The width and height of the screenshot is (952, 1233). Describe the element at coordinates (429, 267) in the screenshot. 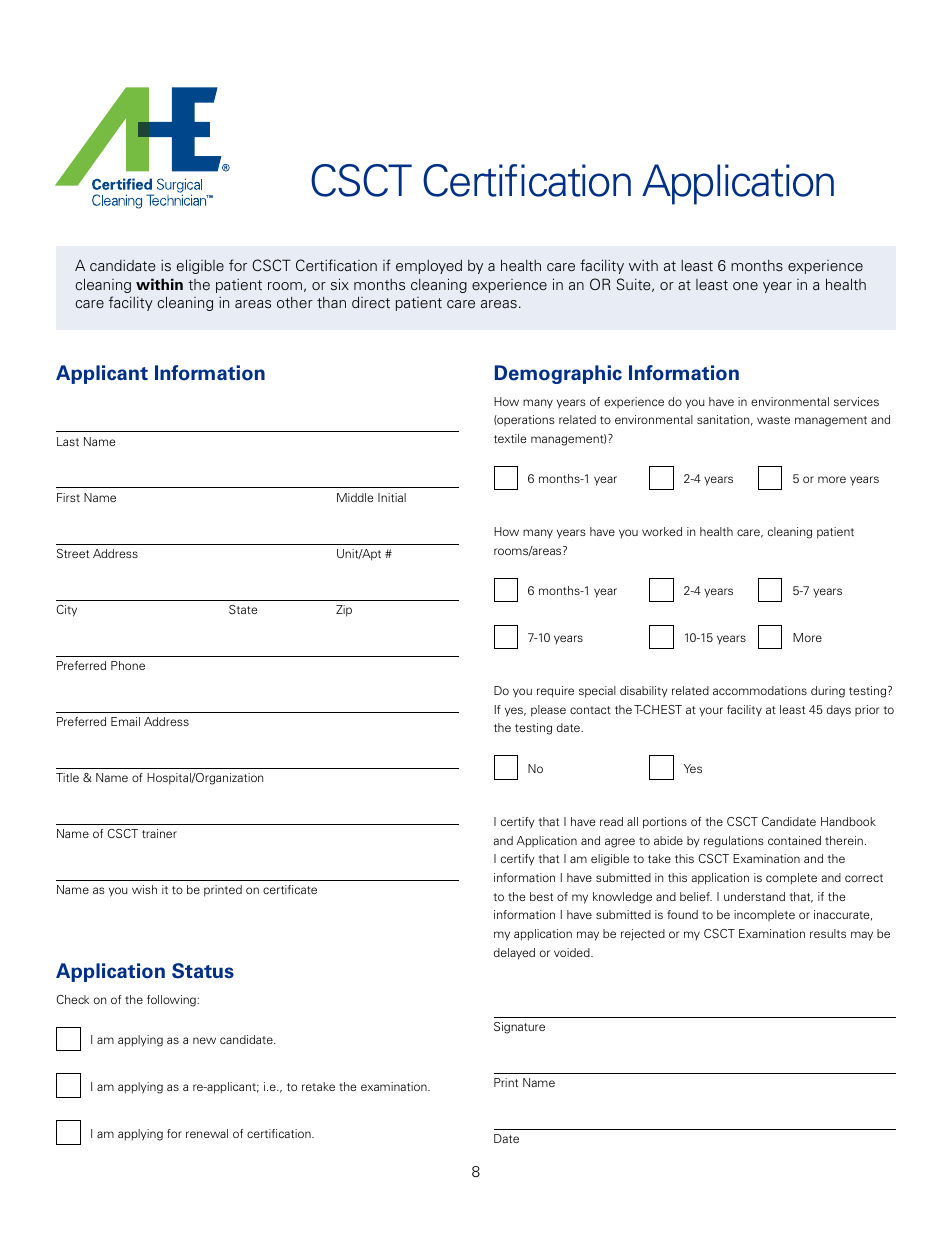

I see `employed` at that location.
